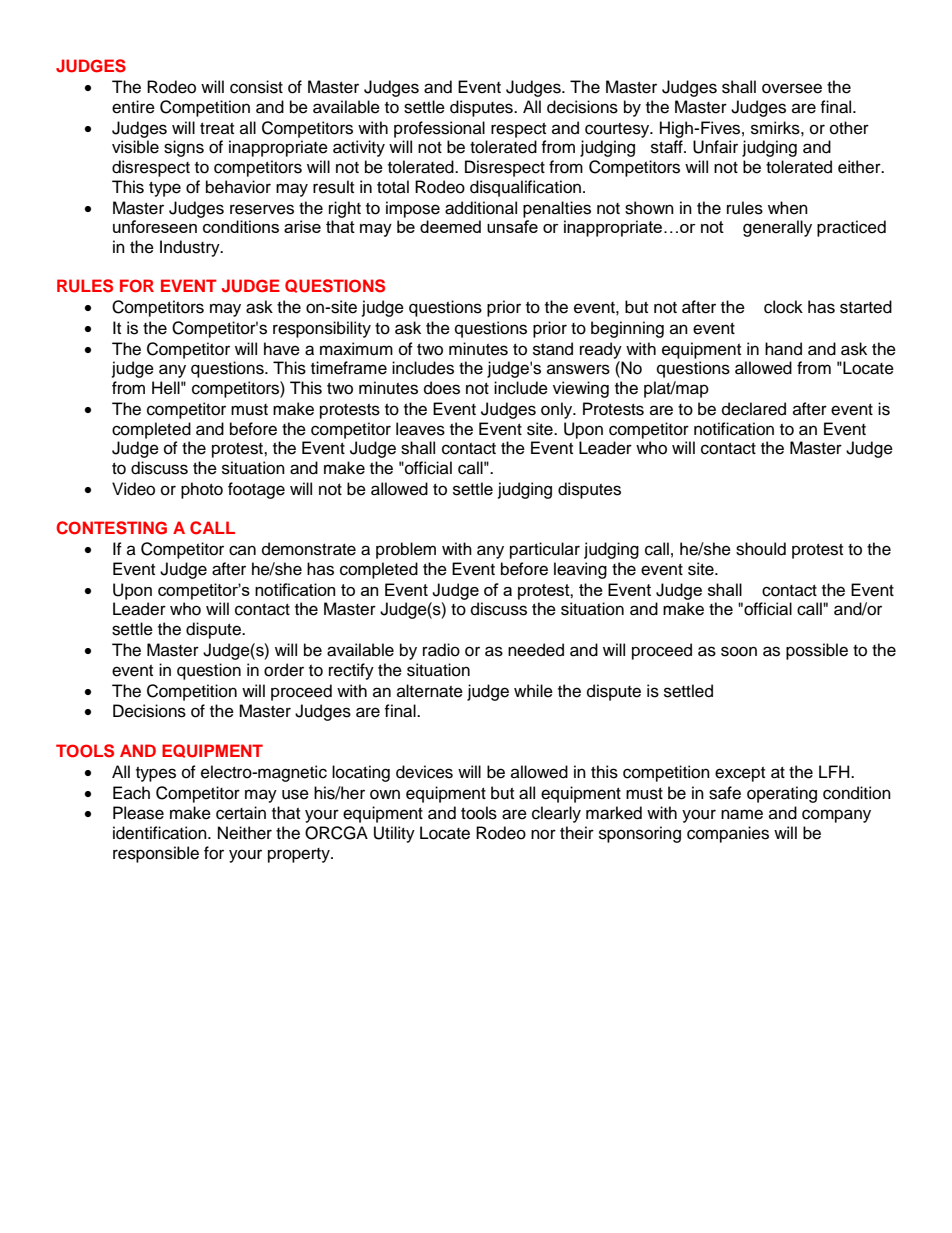 Image resolution: width=952 pixels, height=1233 pixels. What do you see at coordinates (439, 129) in the screenshot?
I see `professional` at bounding box center [439, 129].
